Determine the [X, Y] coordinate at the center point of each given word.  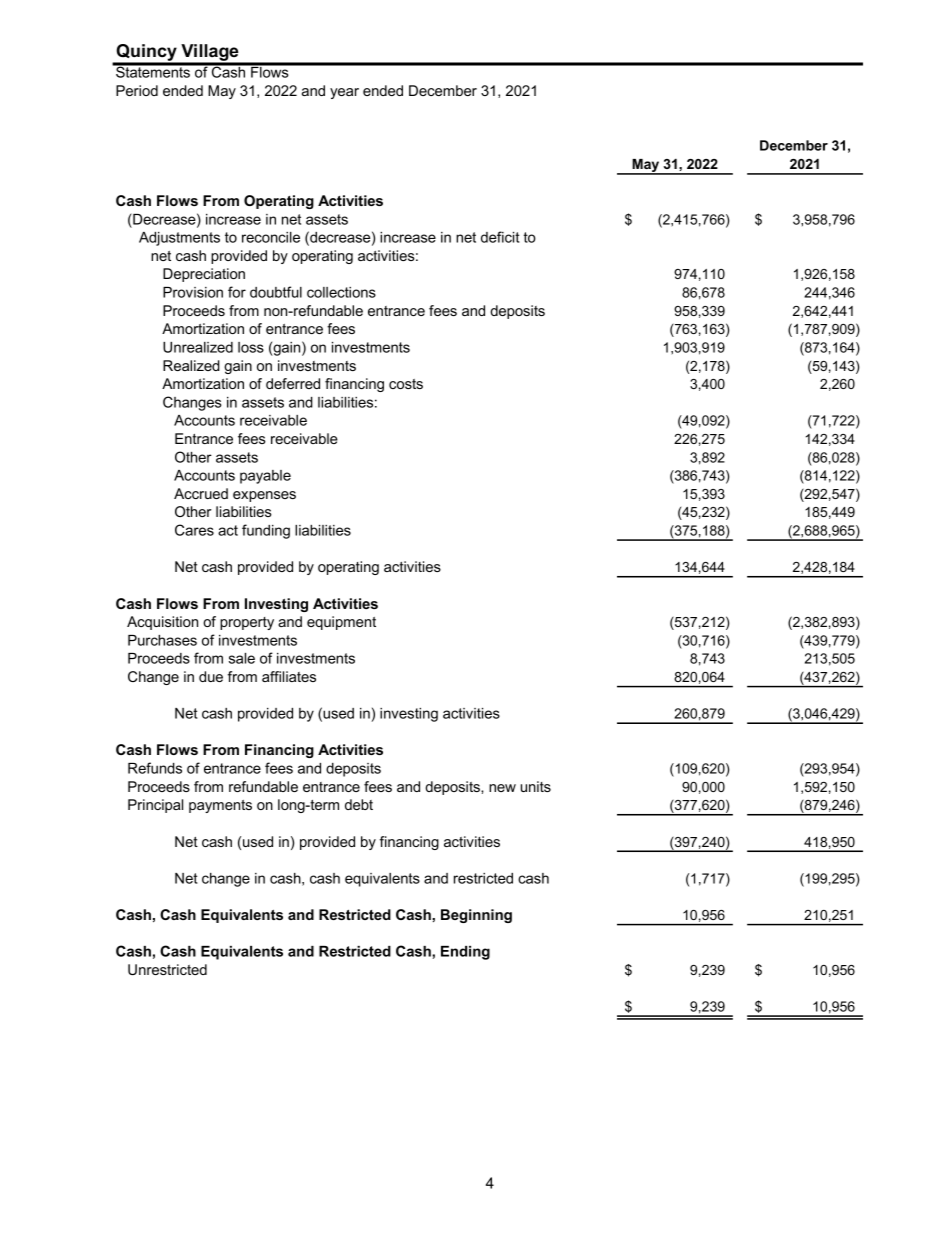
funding [266, 531]
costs [406, 384]
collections [341, 292]
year [344, 93]
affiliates [289, 676]
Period [137, 90]
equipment [341, 623]
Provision [193, 292]
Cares [194, 530]
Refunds [155, 768]
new [502, 788]
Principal [155, 806]
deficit [500, 237]
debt [359, 804]
